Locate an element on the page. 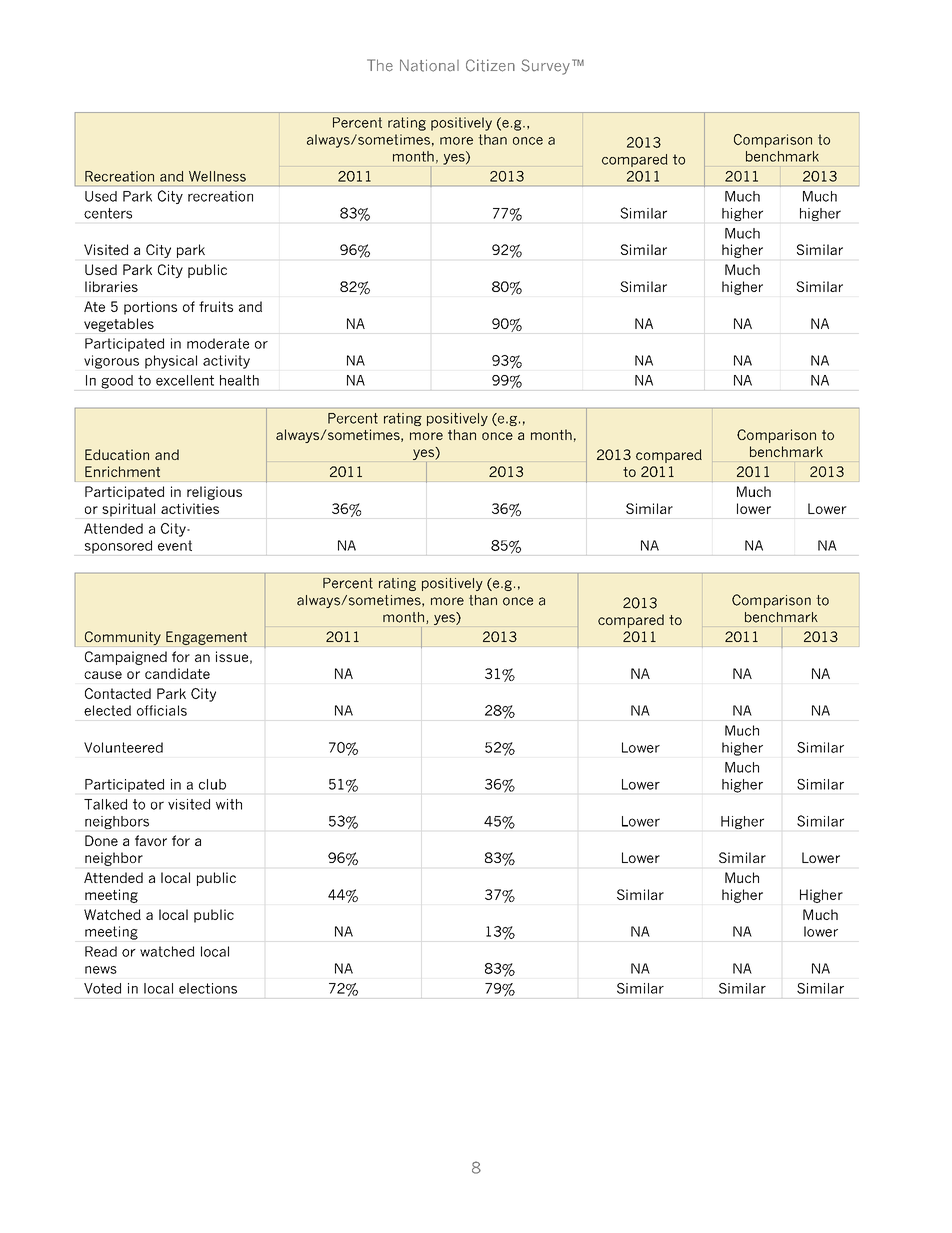 This page has width=952, height=1233. health is located at coordinates (239, 380).
